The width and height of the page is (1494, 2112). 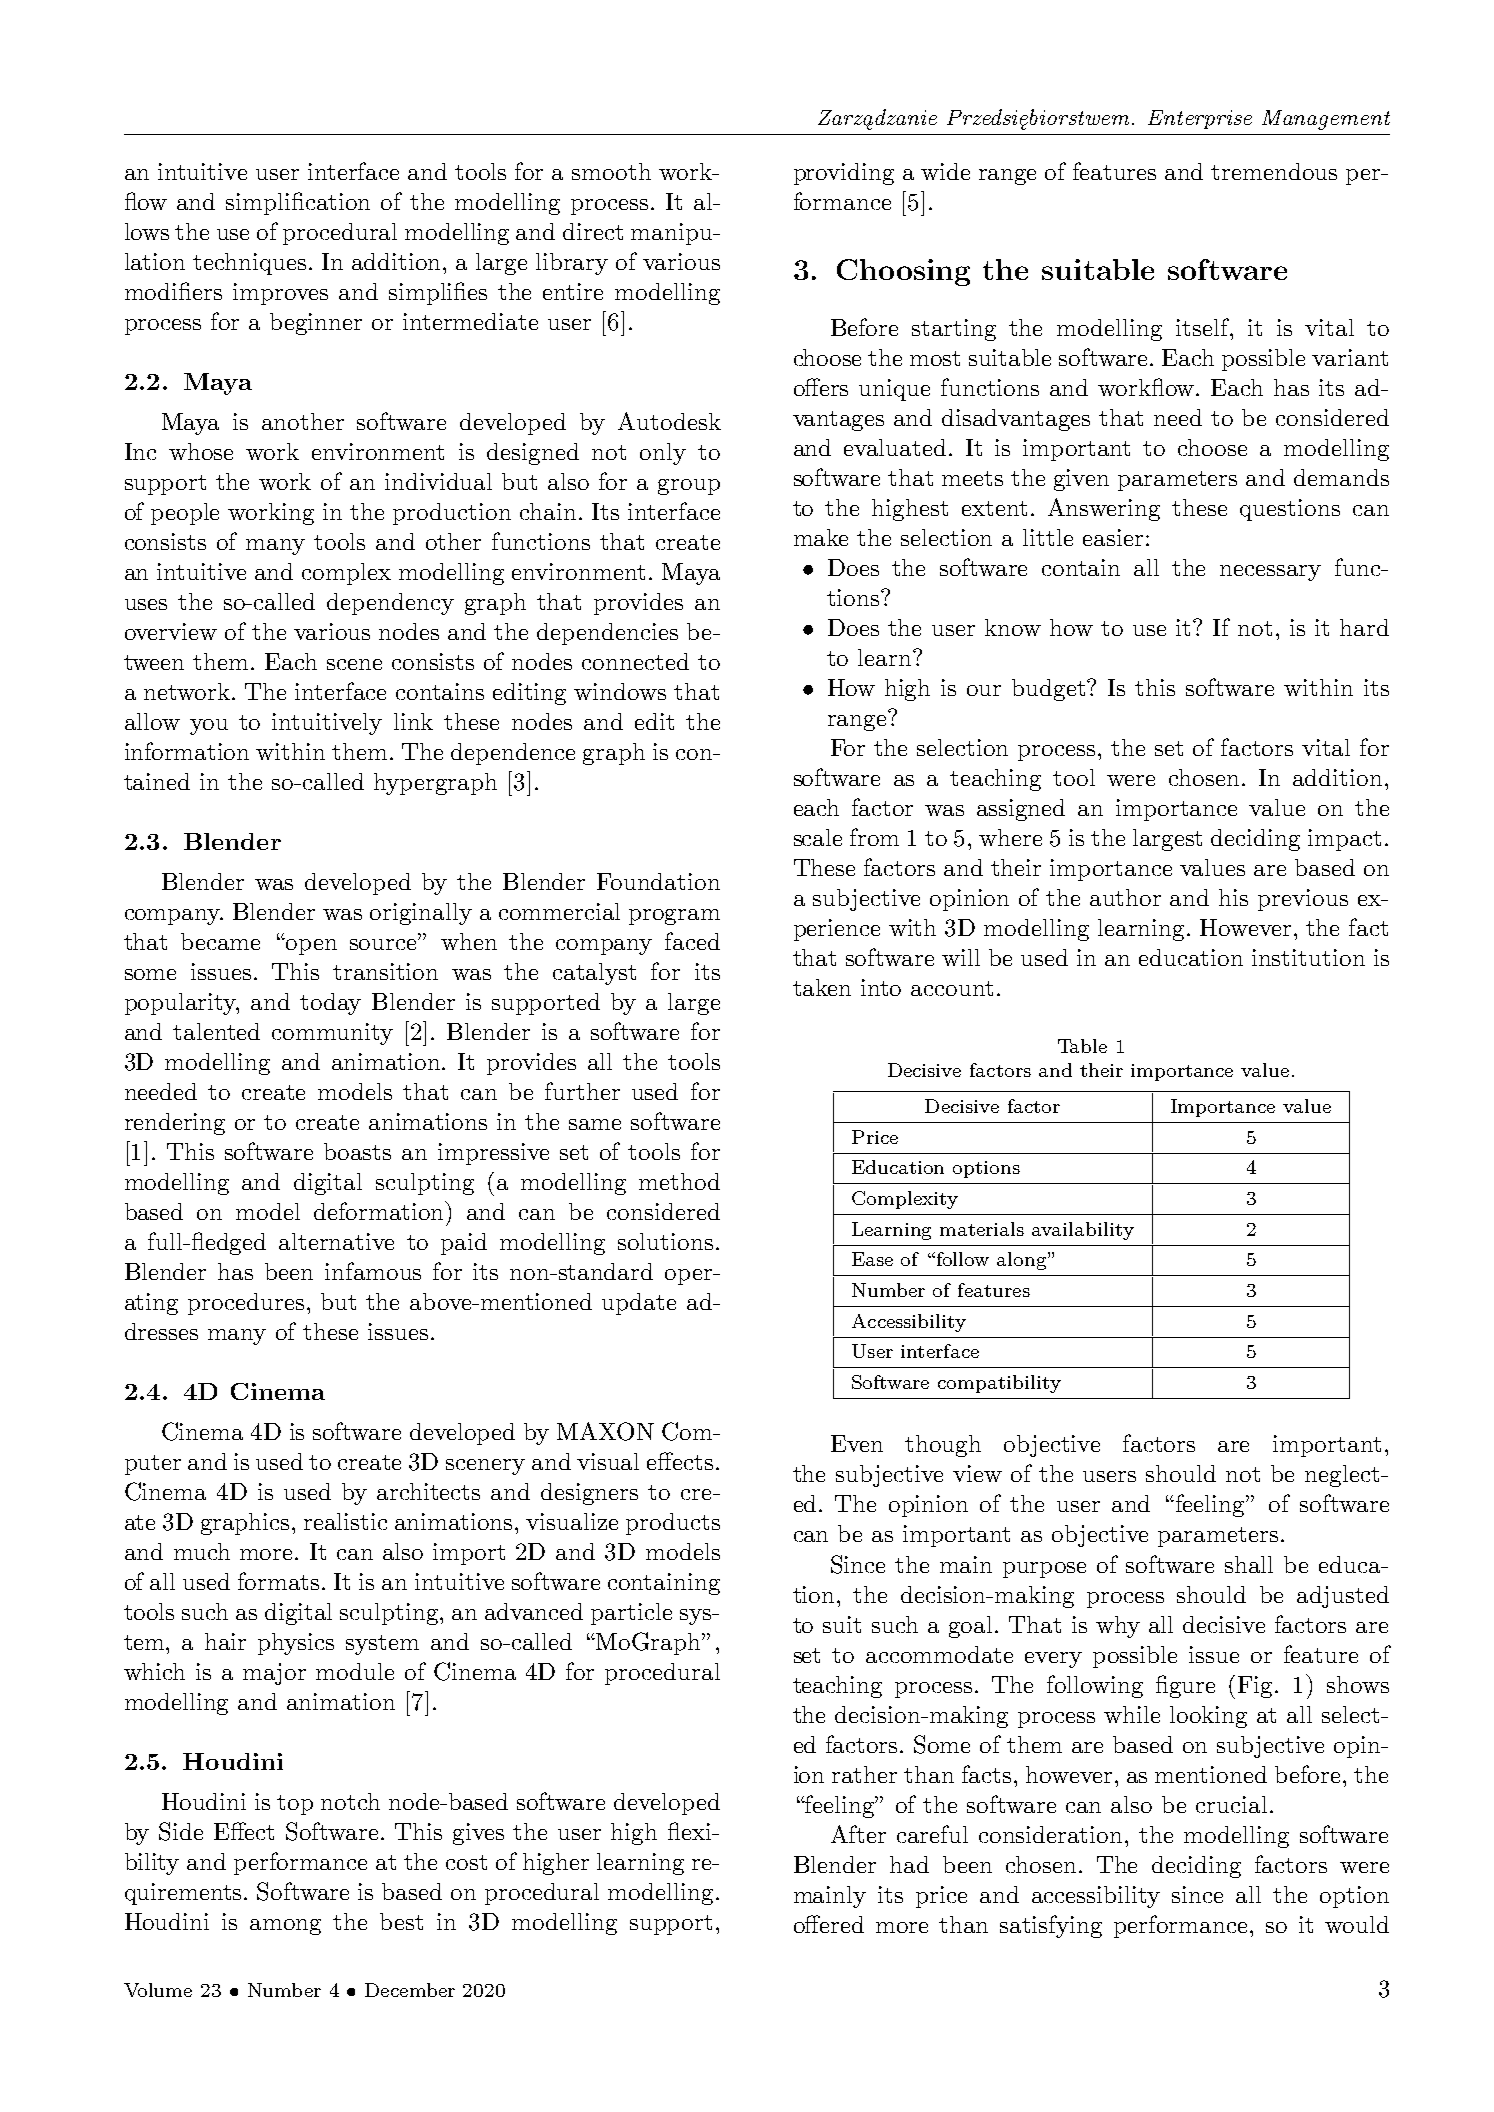 What do you see at coordinates (1274, 171) in the page?
I see `tremendous` at bounding box center [1274, 171].
